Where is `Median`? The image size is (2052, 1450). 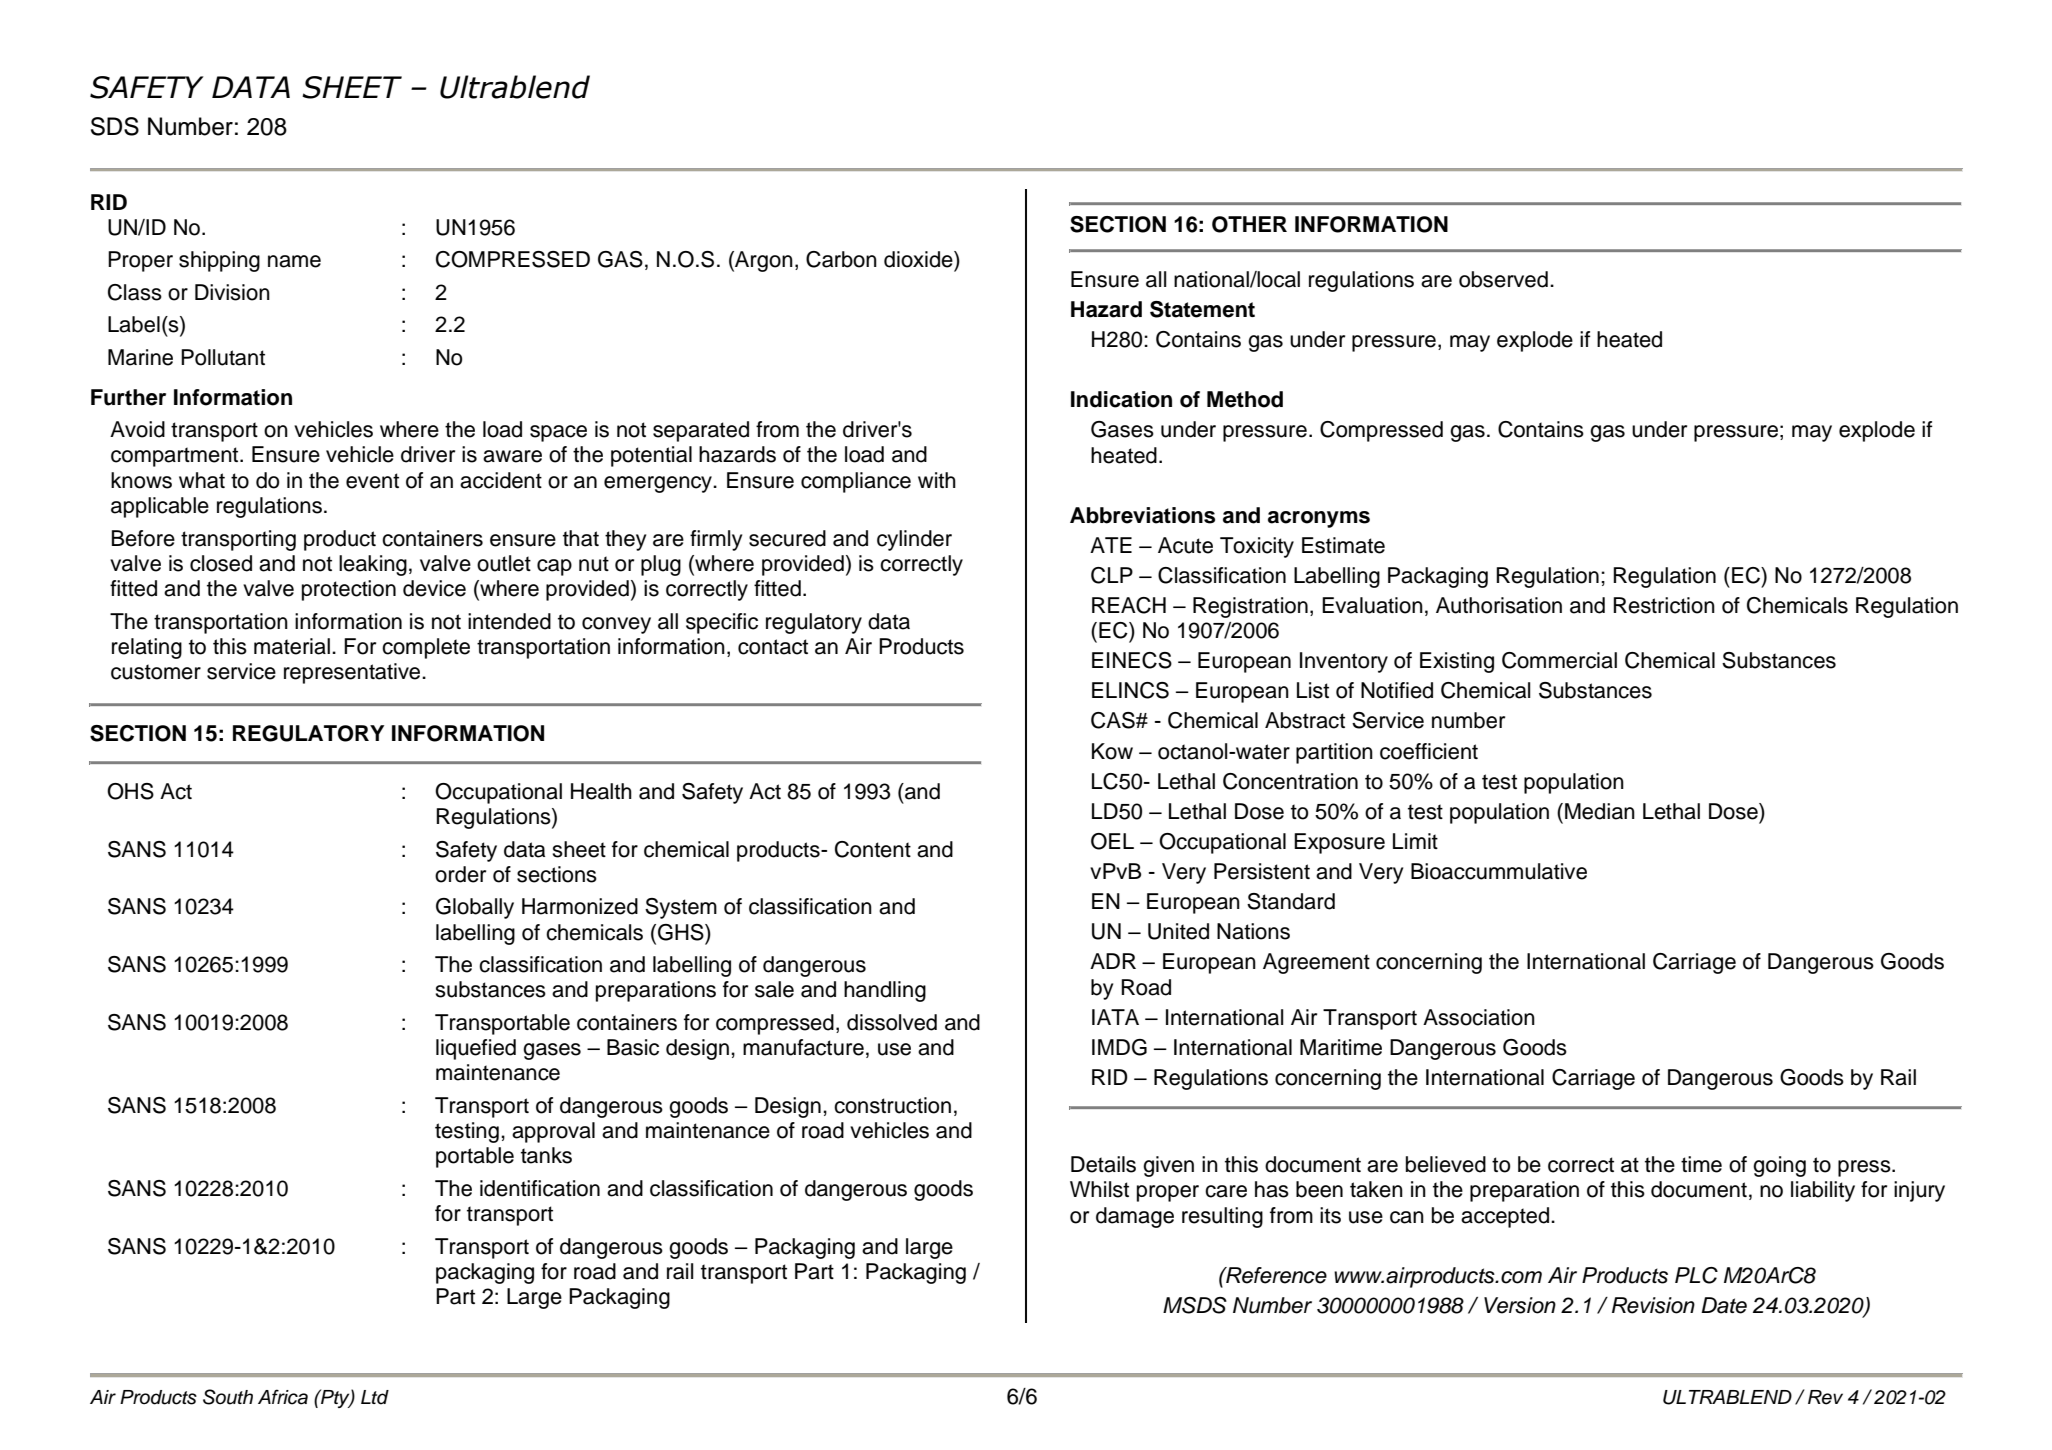
Median is located at coordinates (1600, 811).
